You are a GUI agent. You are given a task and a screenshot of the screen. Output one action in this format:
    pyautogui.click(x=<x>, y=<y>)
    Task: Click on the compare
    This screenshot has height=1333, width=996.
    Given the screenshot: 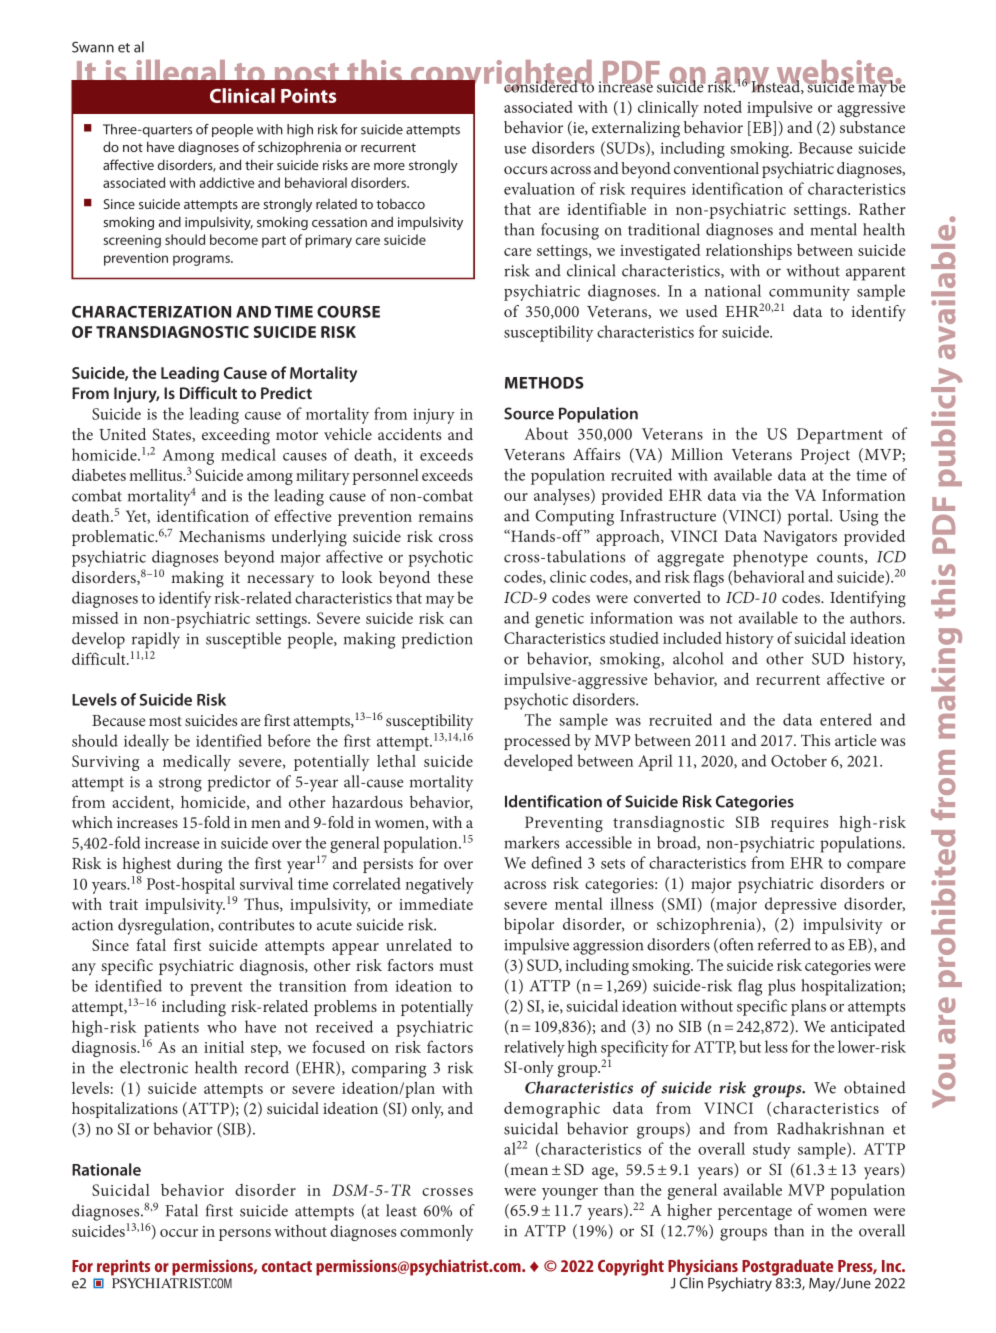 What is the action you would take?
    pyautogui.click(x=876, y=867)
